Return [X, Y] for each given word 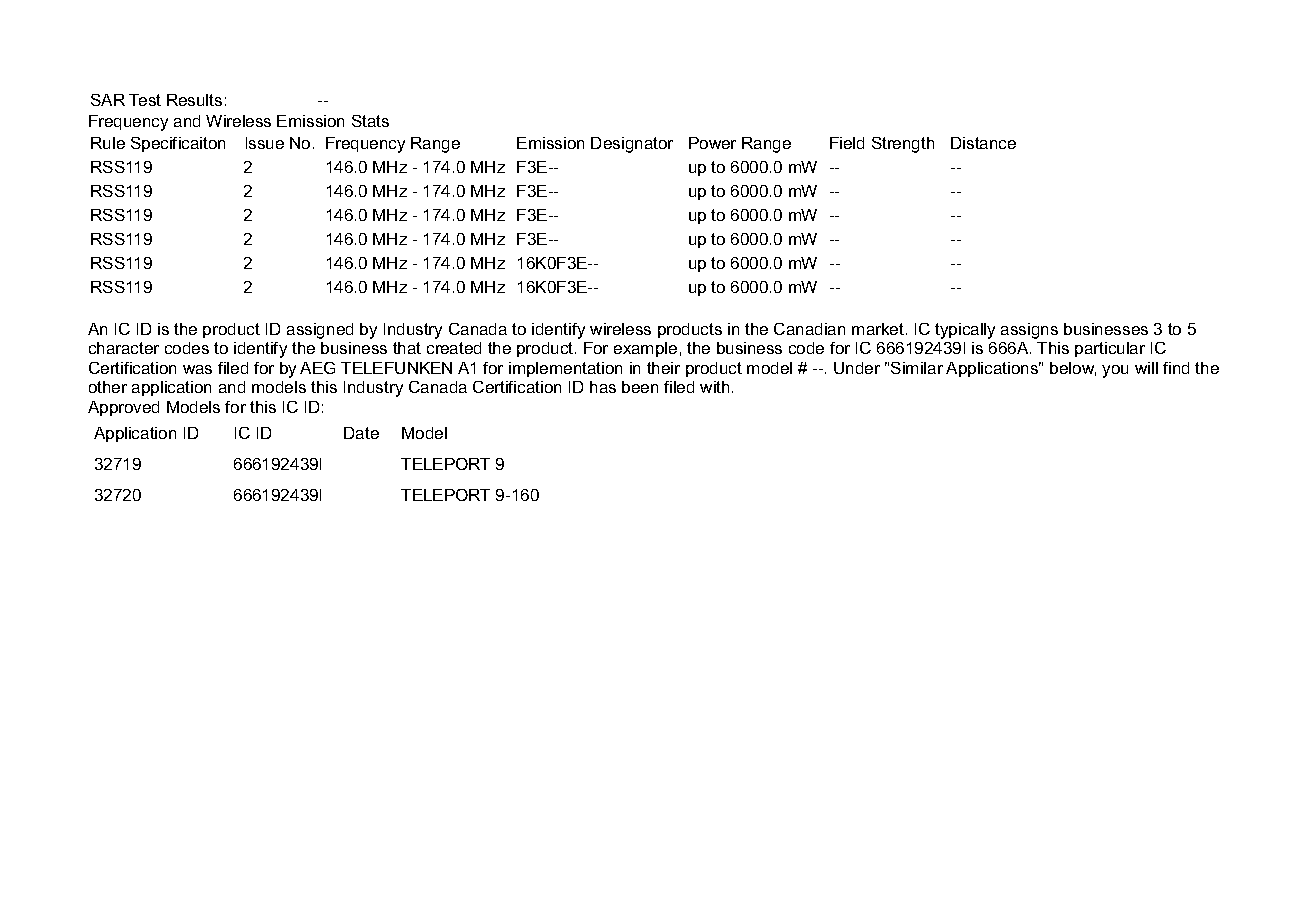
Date [361, 433]
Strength [903, 145]
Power [712, 143]
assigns [1029, 331]
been [640, 387]
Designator [632, 145]
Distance [983, 143]
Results [194, 100]
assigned [320, 331]
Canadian [809, 329]
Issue [265, 143]
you [1115, 371]
